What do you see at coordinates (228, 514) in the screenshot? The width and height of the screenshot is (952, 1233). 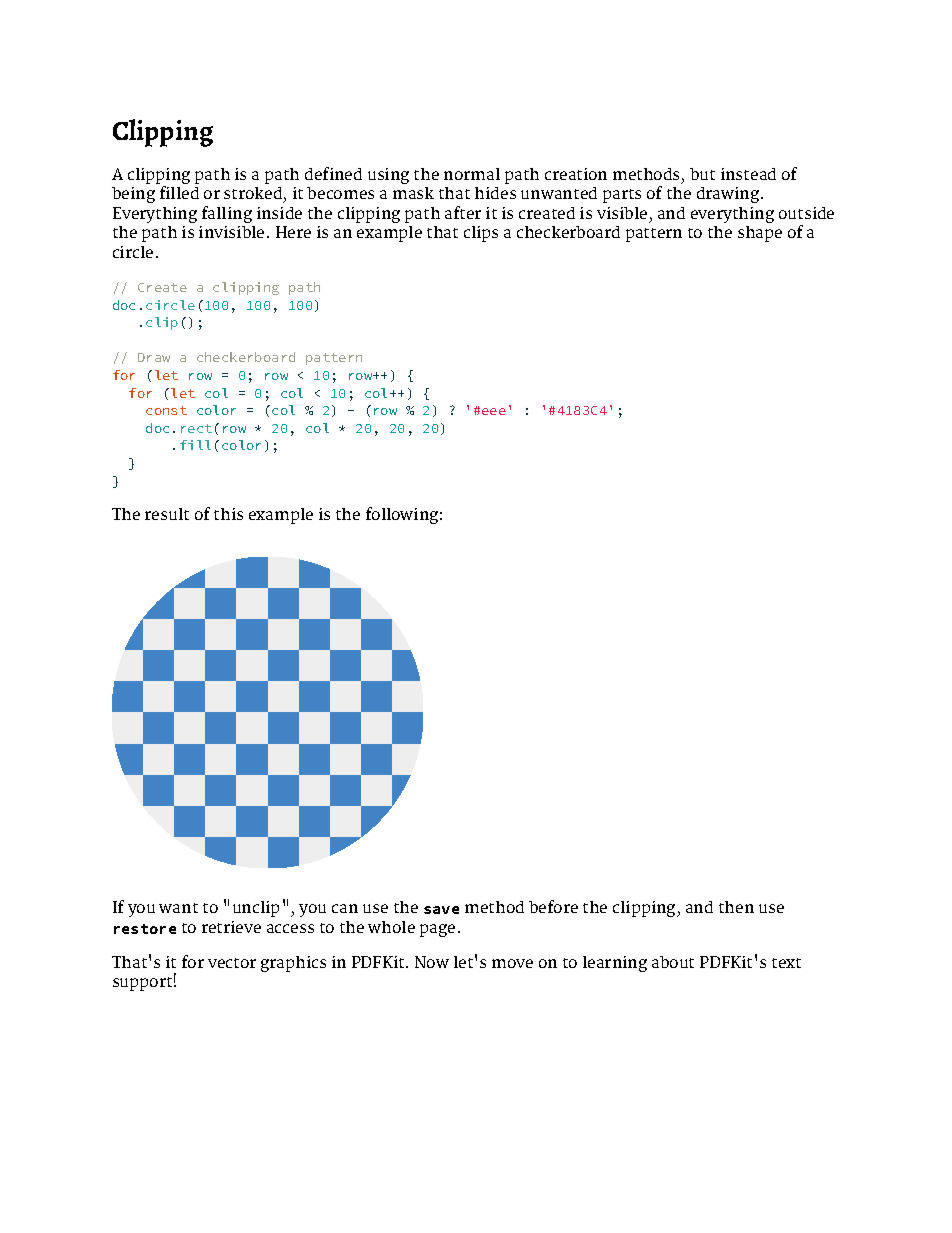 I see `this` at bounding box center [228, 514].
